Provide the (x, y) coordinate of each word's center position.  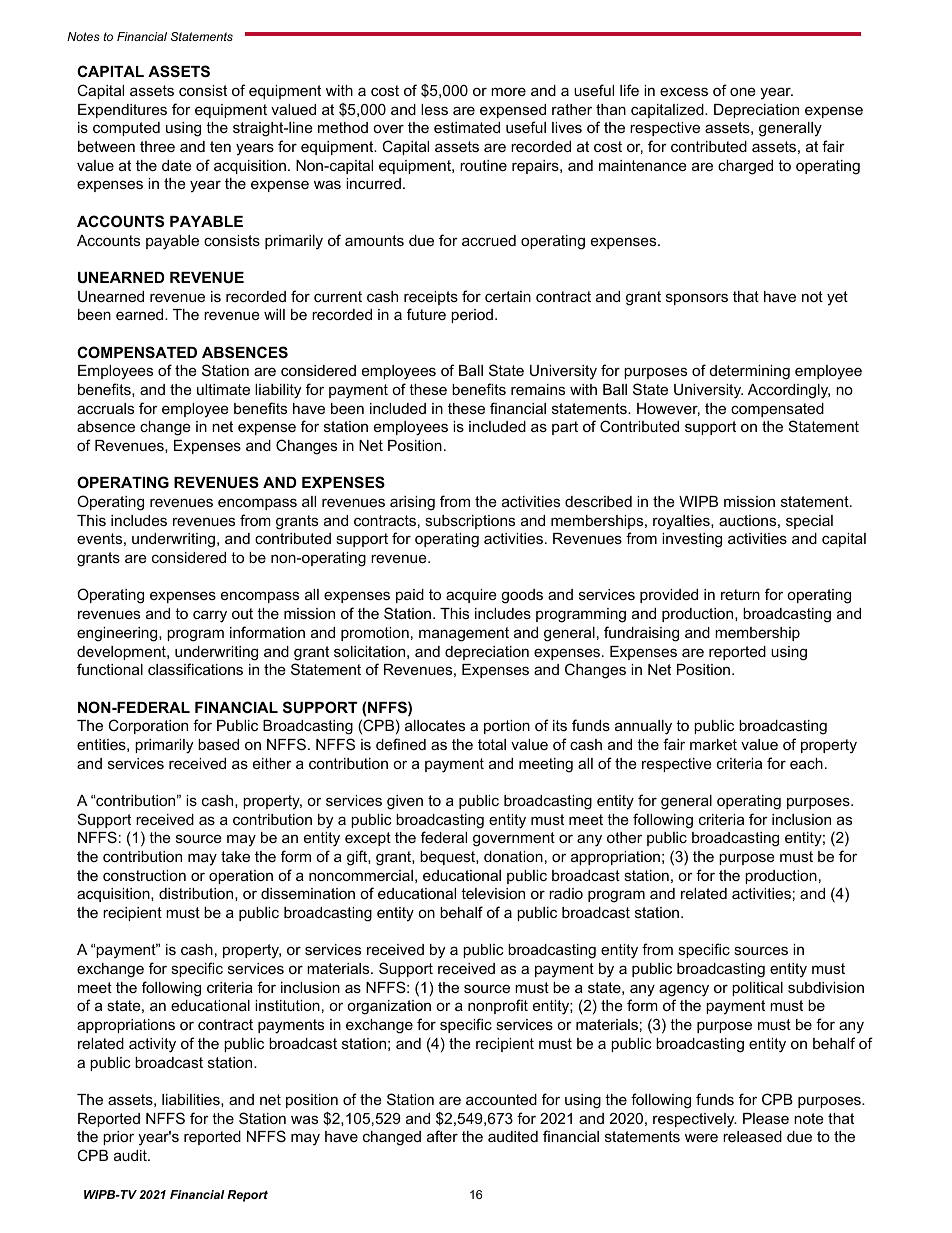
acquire (471, 596)
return (740, 594)
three (157, 146)
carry (210, 616)
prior (118, 1138)
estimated (467, 127)
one (743, 91)
